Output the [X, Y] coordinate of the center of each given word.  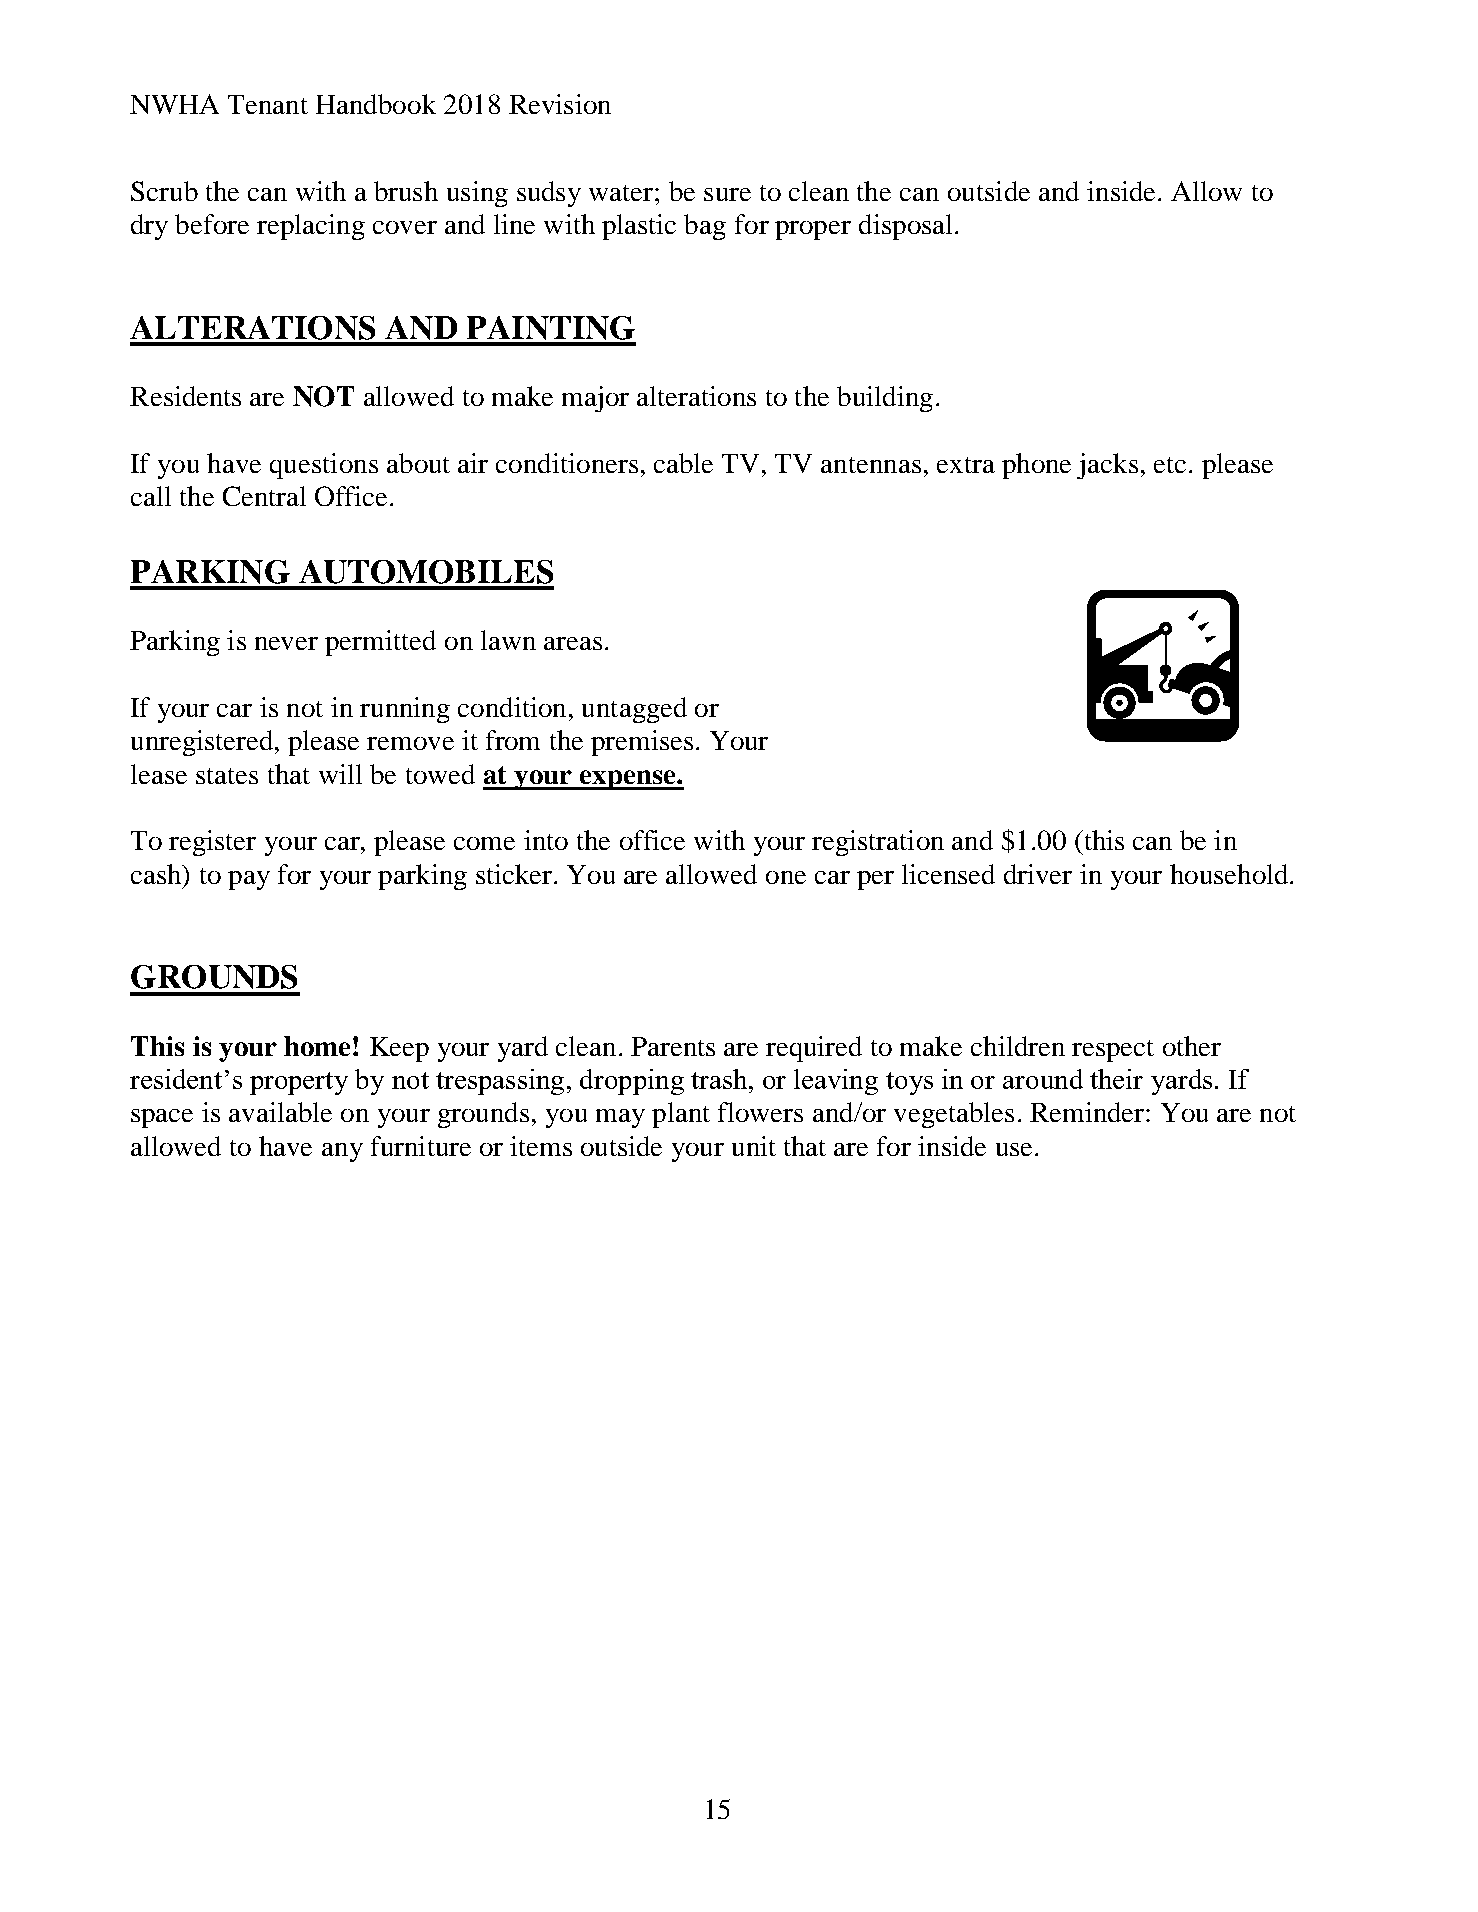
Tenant [268, 104]
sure [727, 194]
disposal [905, 227]
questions [324, 466]
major [595, 399]
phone [1036, 466]
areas [573, 643]
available [280, 1112]
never [286, 643]
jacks [1107, 466]
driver [1038, 874]
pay [249, 880]
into [546, 840]
